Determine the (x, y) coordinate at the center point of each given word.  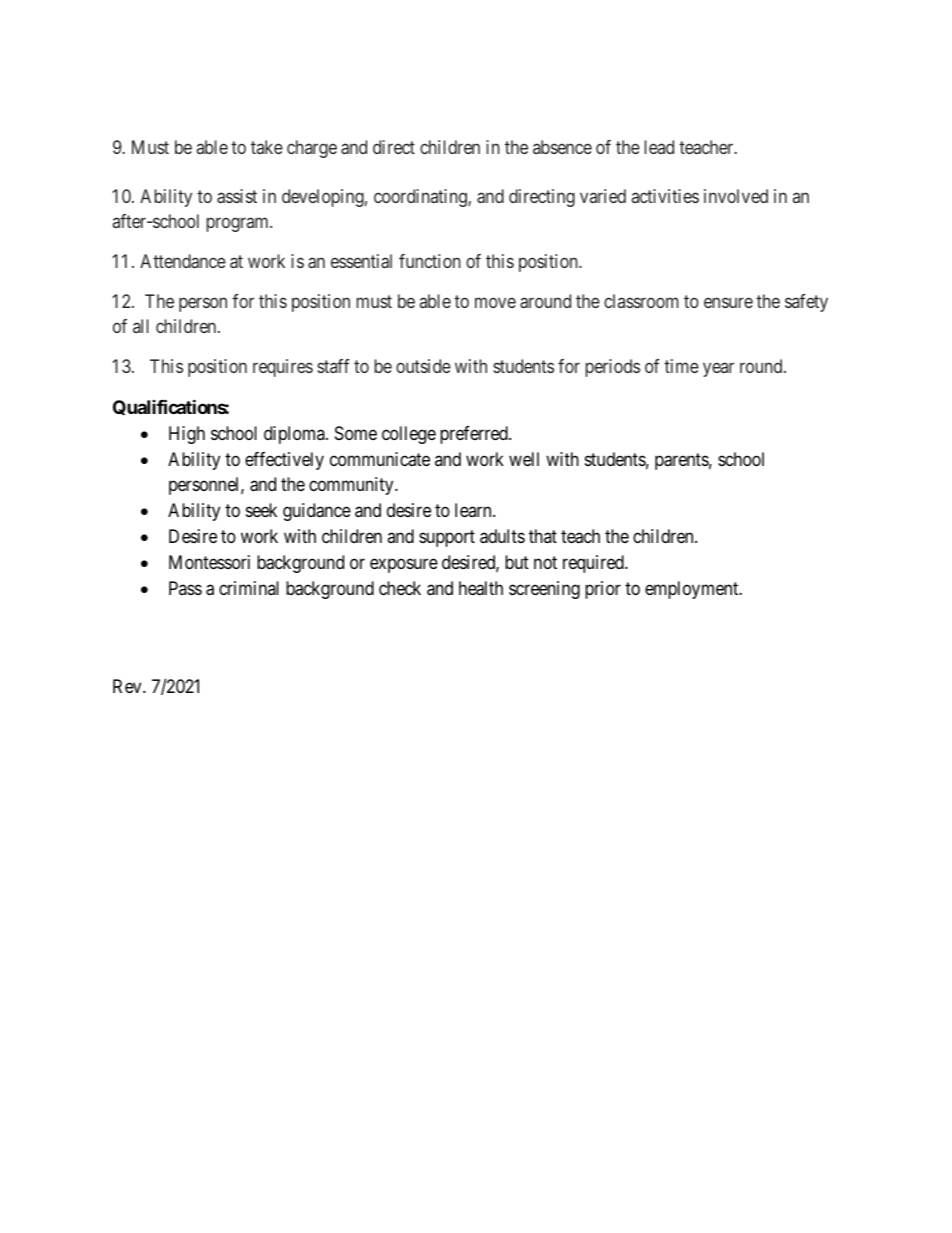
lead (659, 147)
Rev (128, 686)
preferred (475, 435)
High (187, 435)
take (267, 147)
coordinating (421, 198)
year (718, 370)
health (481, 588)
